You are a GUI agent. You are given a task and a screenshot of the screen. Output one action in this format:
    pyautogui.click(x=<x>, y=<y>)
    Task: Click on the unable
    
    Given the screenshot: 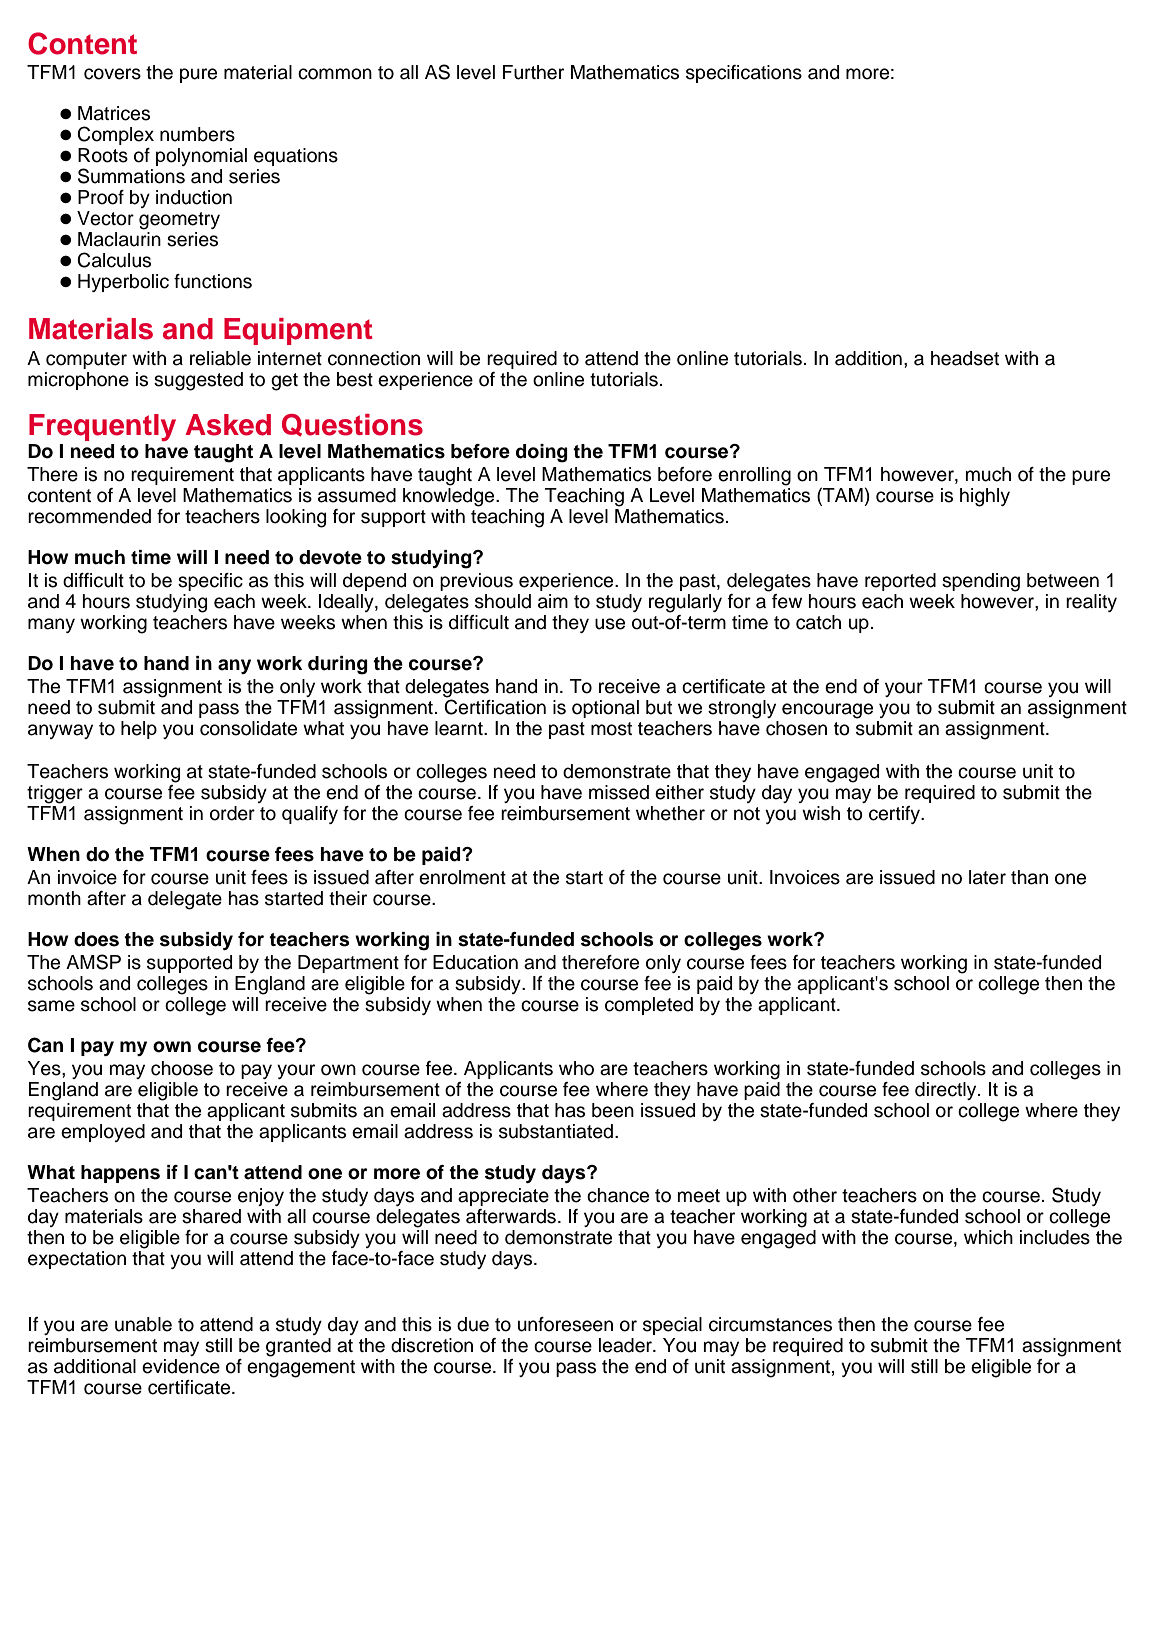 What is the action you would take?
    pyautogui.click(x=143, y=1324)
